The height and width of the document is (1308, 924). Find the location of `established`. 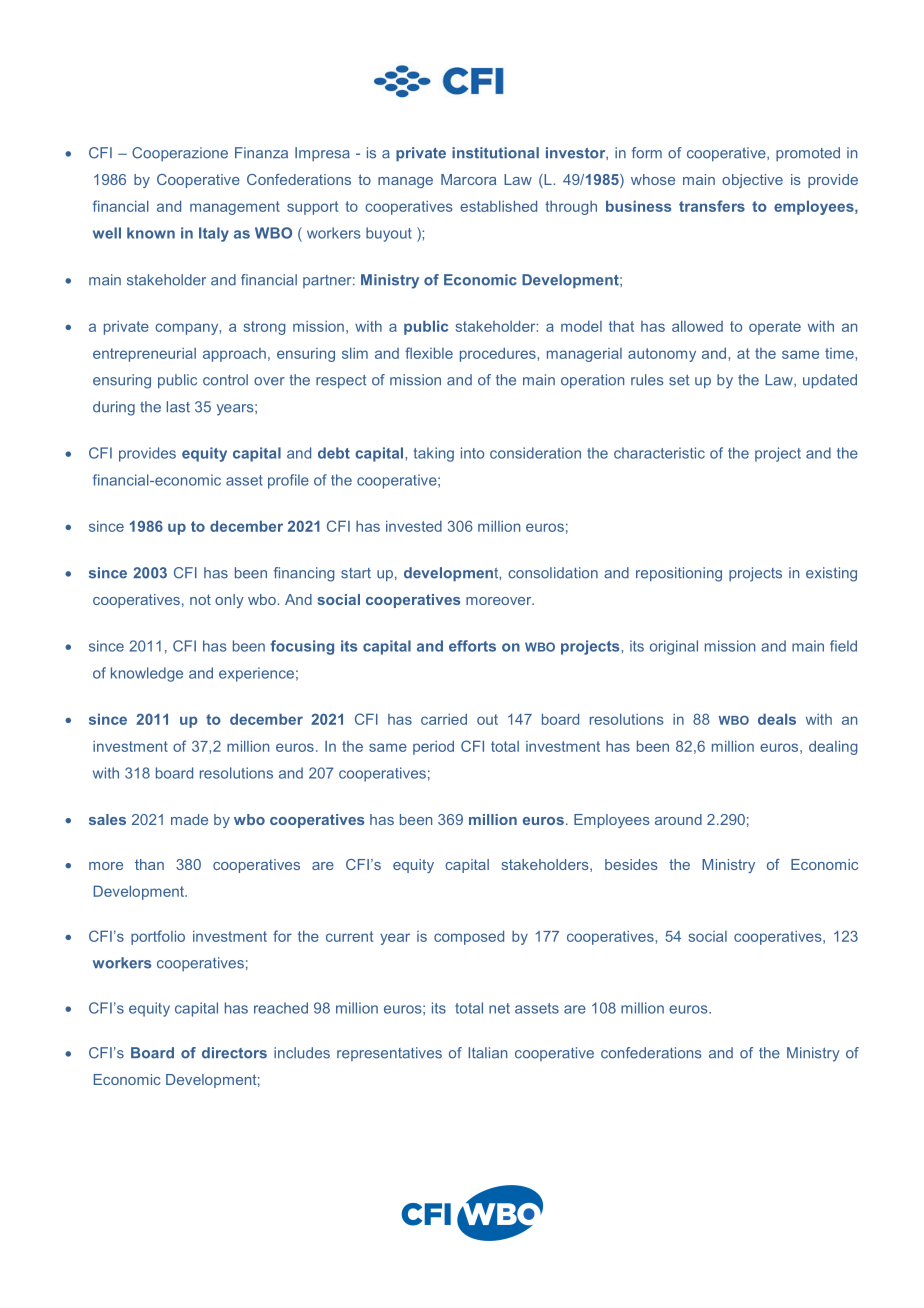

established is located at coordinates (498, 206).
